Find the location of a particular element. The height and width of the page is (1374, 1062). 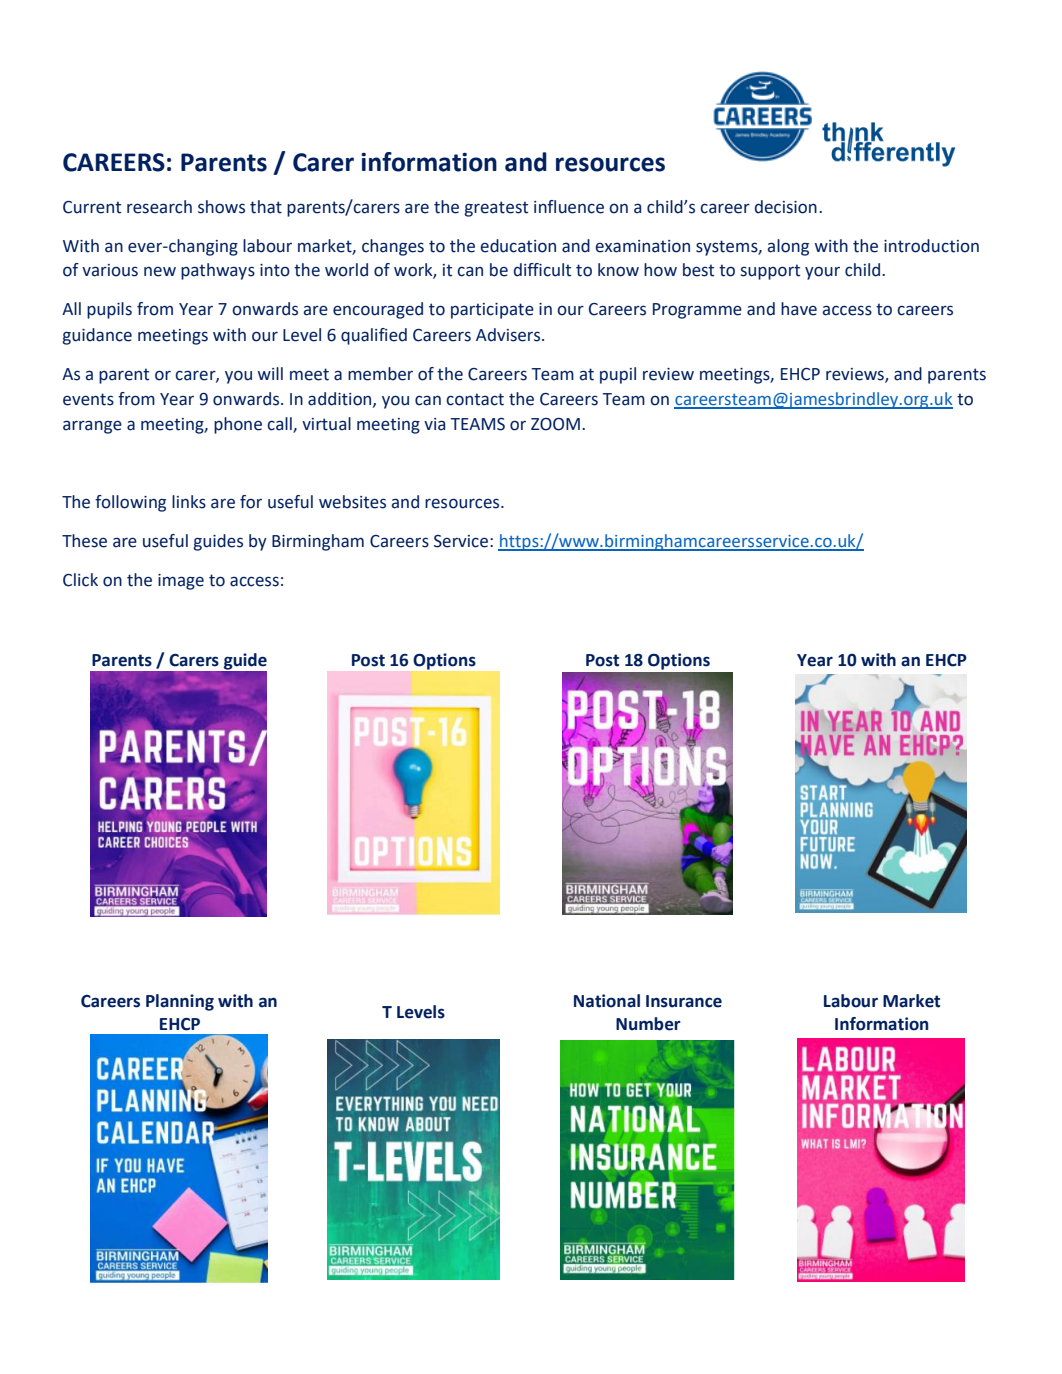

Click is located at coordinates (80, 580).
